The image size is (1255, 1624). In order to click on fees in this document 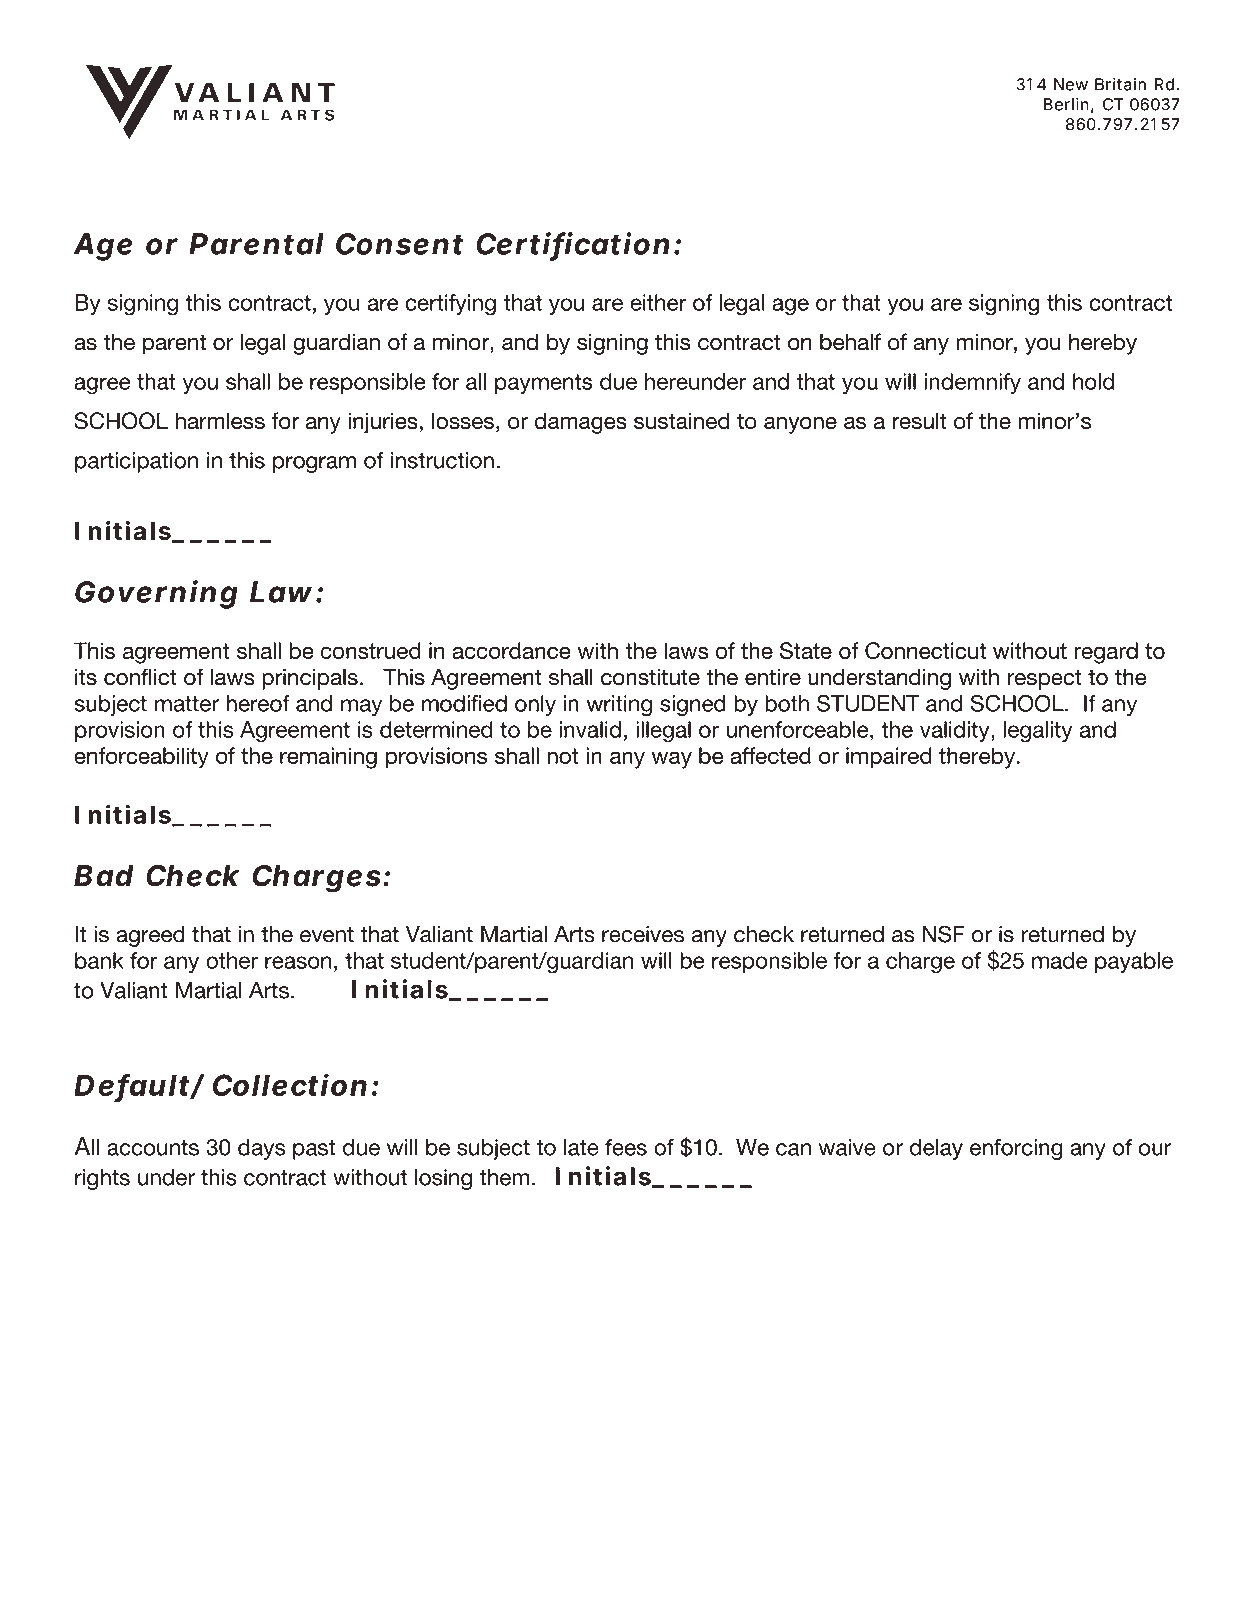, I will do `click(626, 1147)`.
